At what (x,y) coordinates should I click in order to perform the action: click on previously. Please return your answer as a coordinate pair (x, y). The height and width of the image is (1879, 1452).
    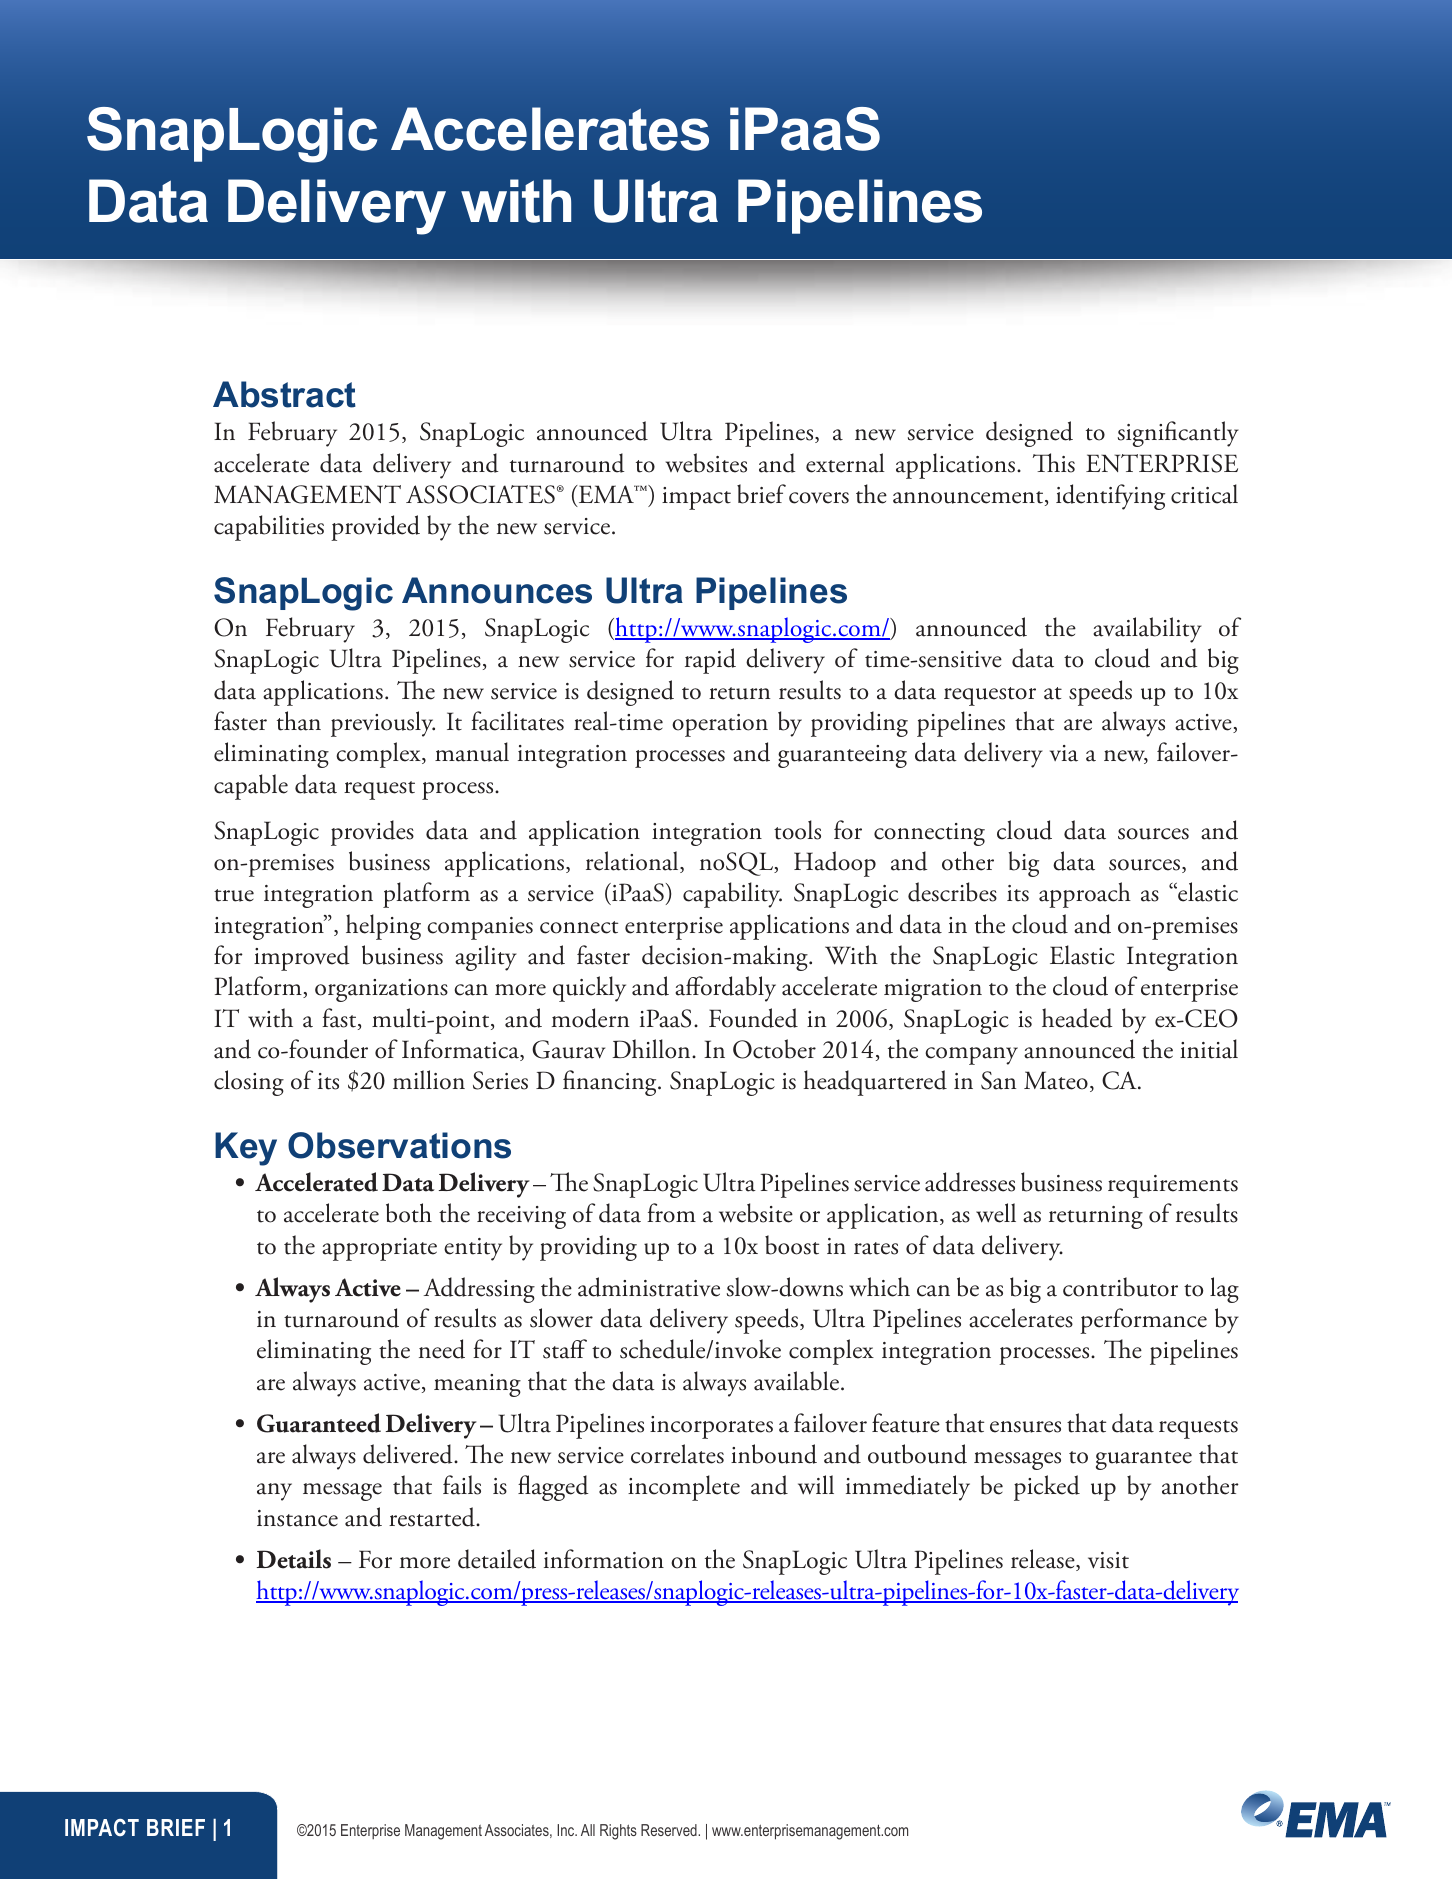
    Looking at the image, I should click on (383, 724).
